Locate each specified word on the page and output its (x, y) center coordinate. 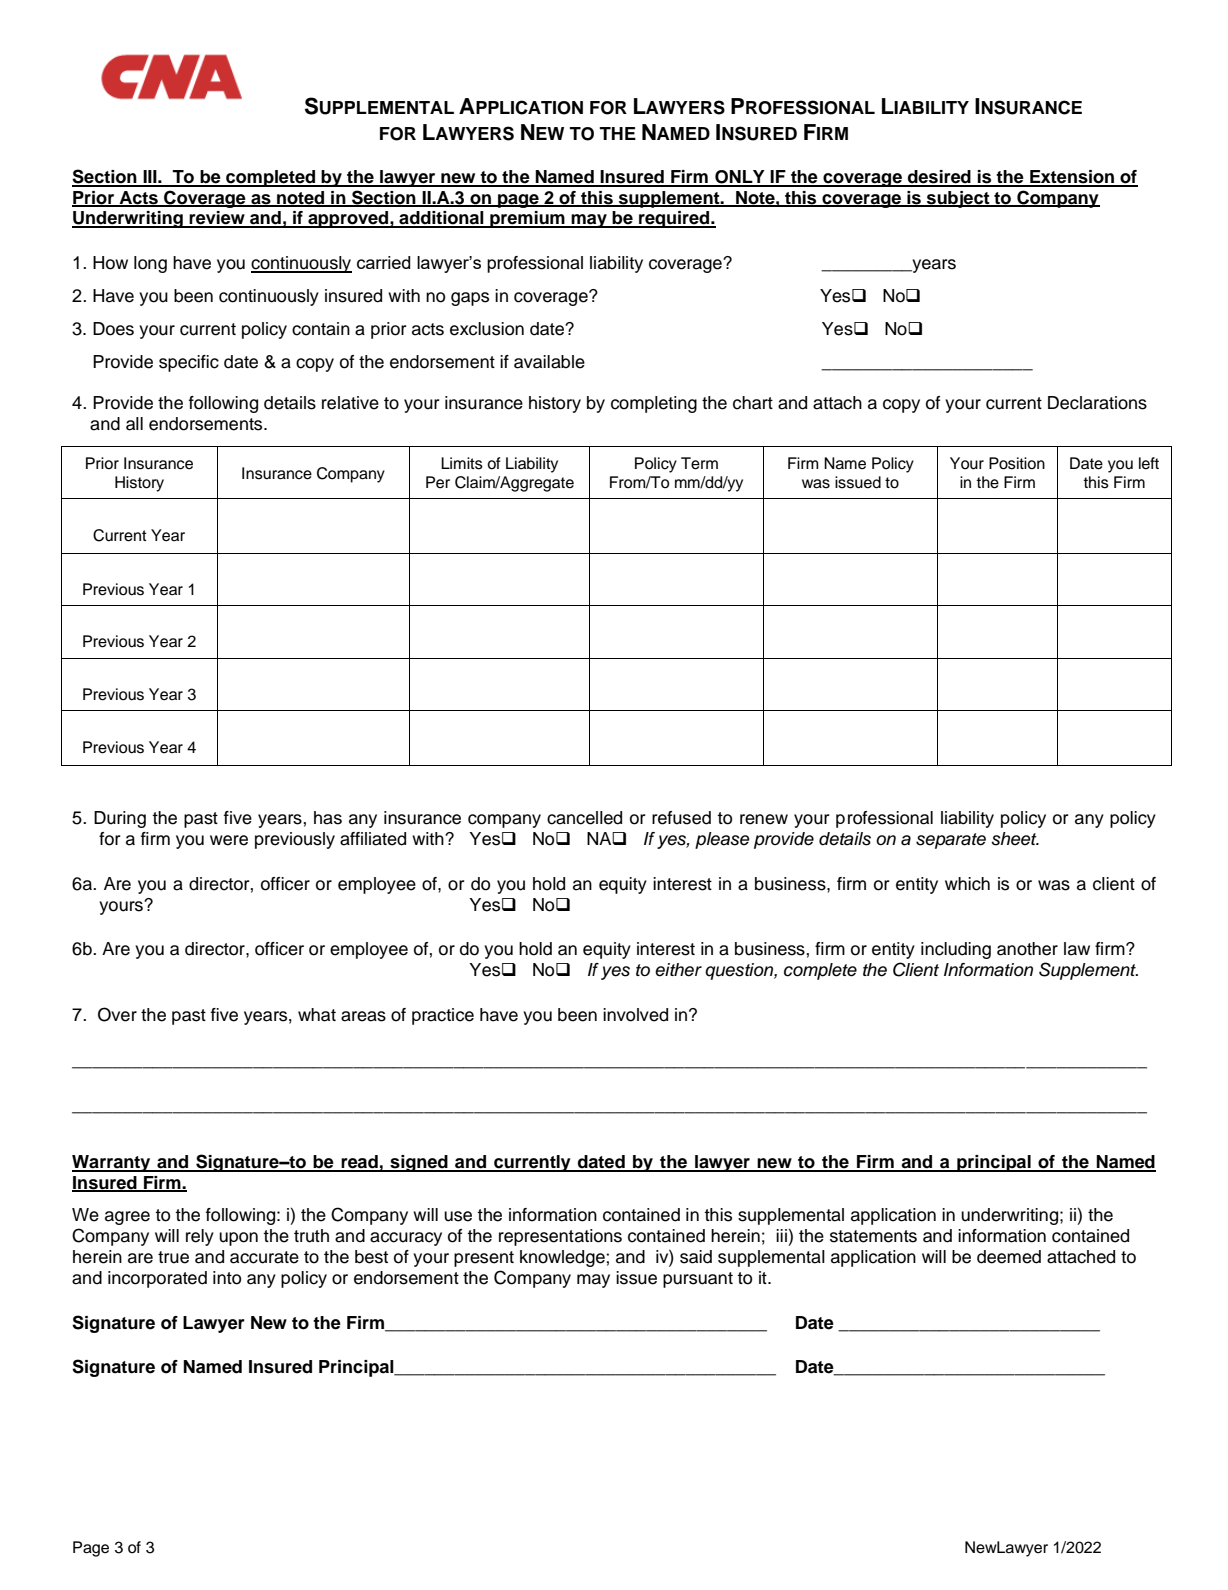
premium (527, 219)
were (229, 840)
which (967, 884)
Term (699, 463)
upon (238, 1239)
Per (438, 482)
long (150, 264)
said (696, 1257)
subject (958, 199)
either (678, 970)
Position (1017, 463)
